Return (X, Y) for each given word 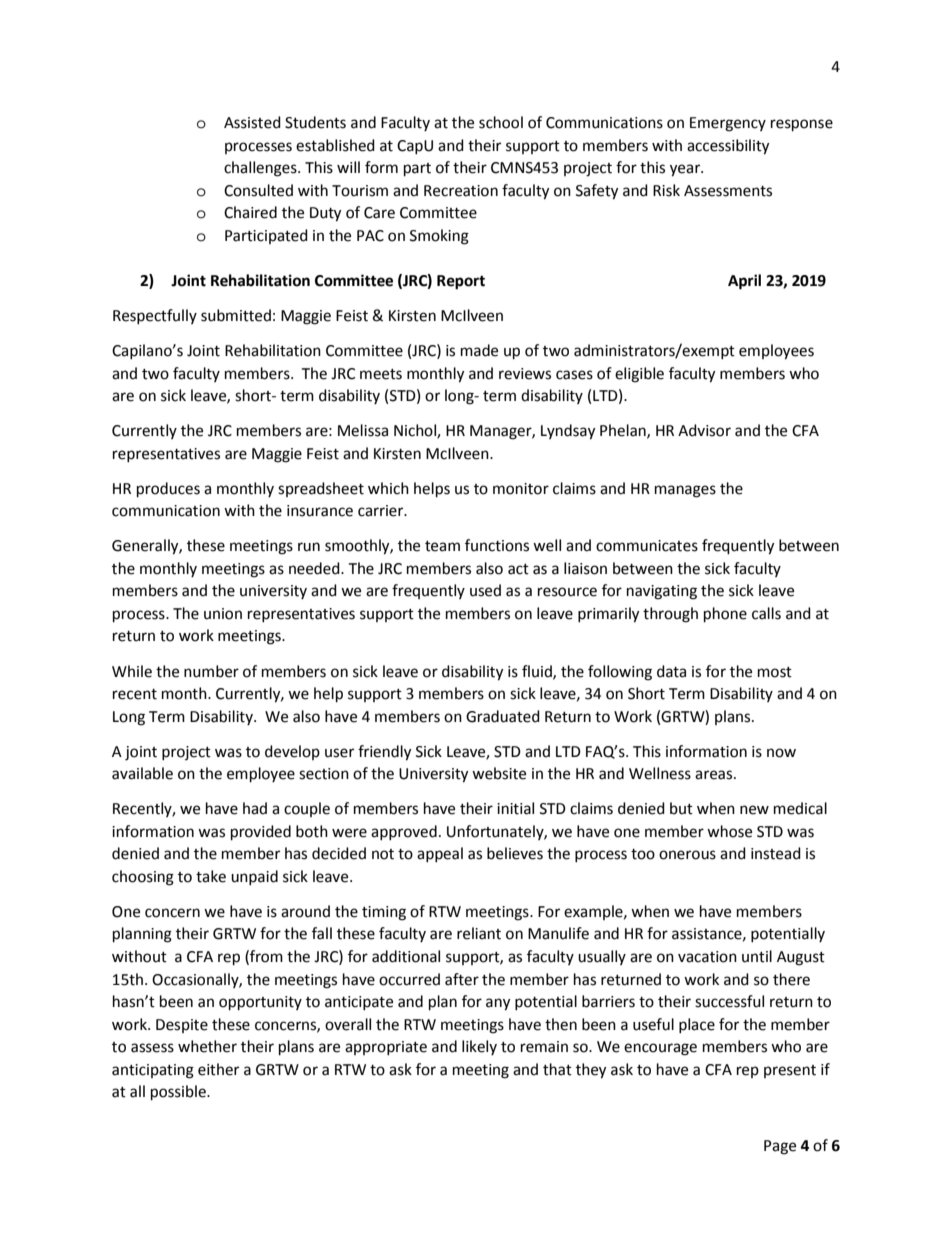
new (754, 810)
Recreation (461, 191)
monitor (521, 489)
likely (479, 1047)
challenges (261, 169)
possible (179, 1093)
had (255, 808)
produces (168, 490)
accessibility (728, 147)
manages (685, 491)
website (499, 773)
